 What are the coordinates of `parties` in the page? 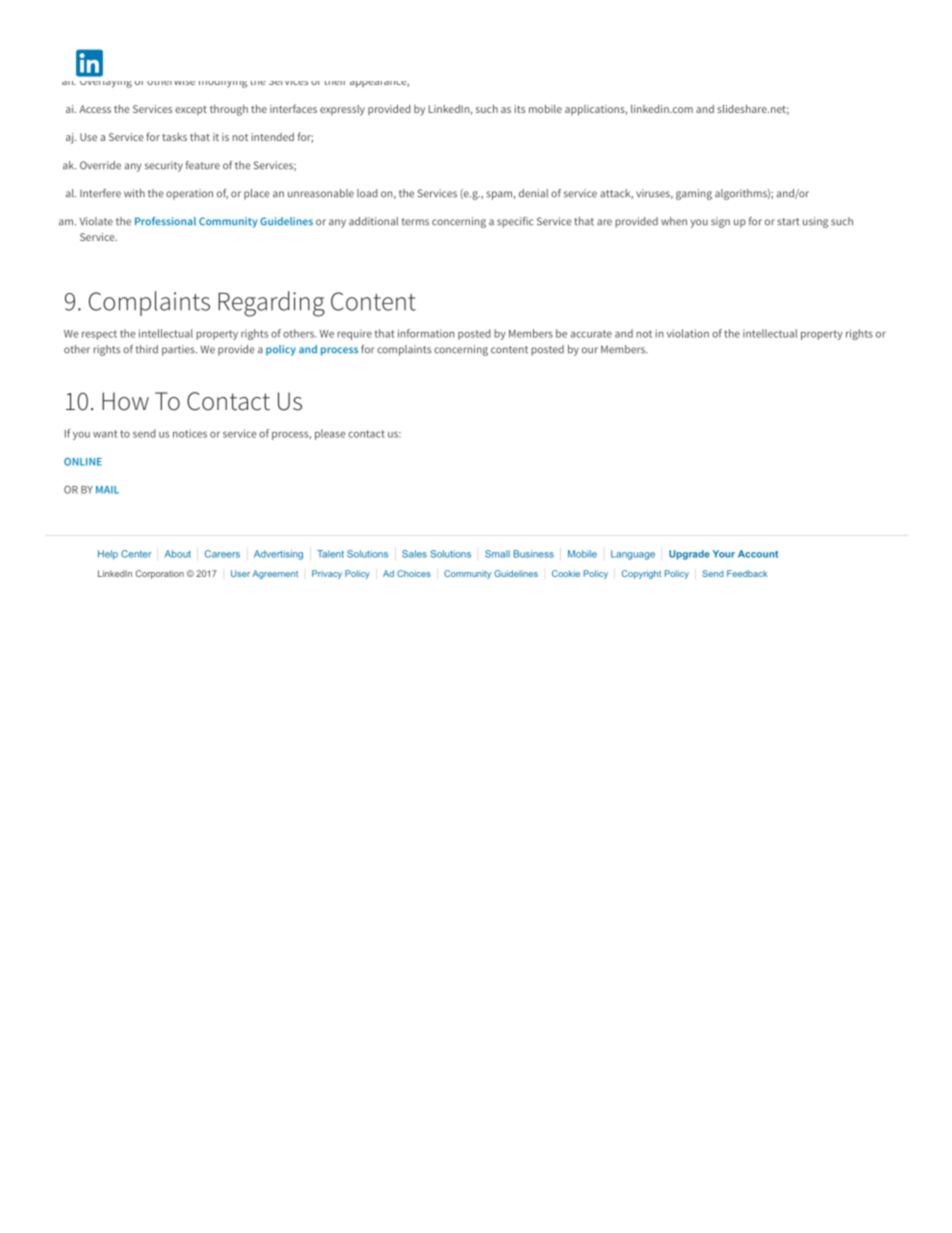 It's located at (179, 350).
